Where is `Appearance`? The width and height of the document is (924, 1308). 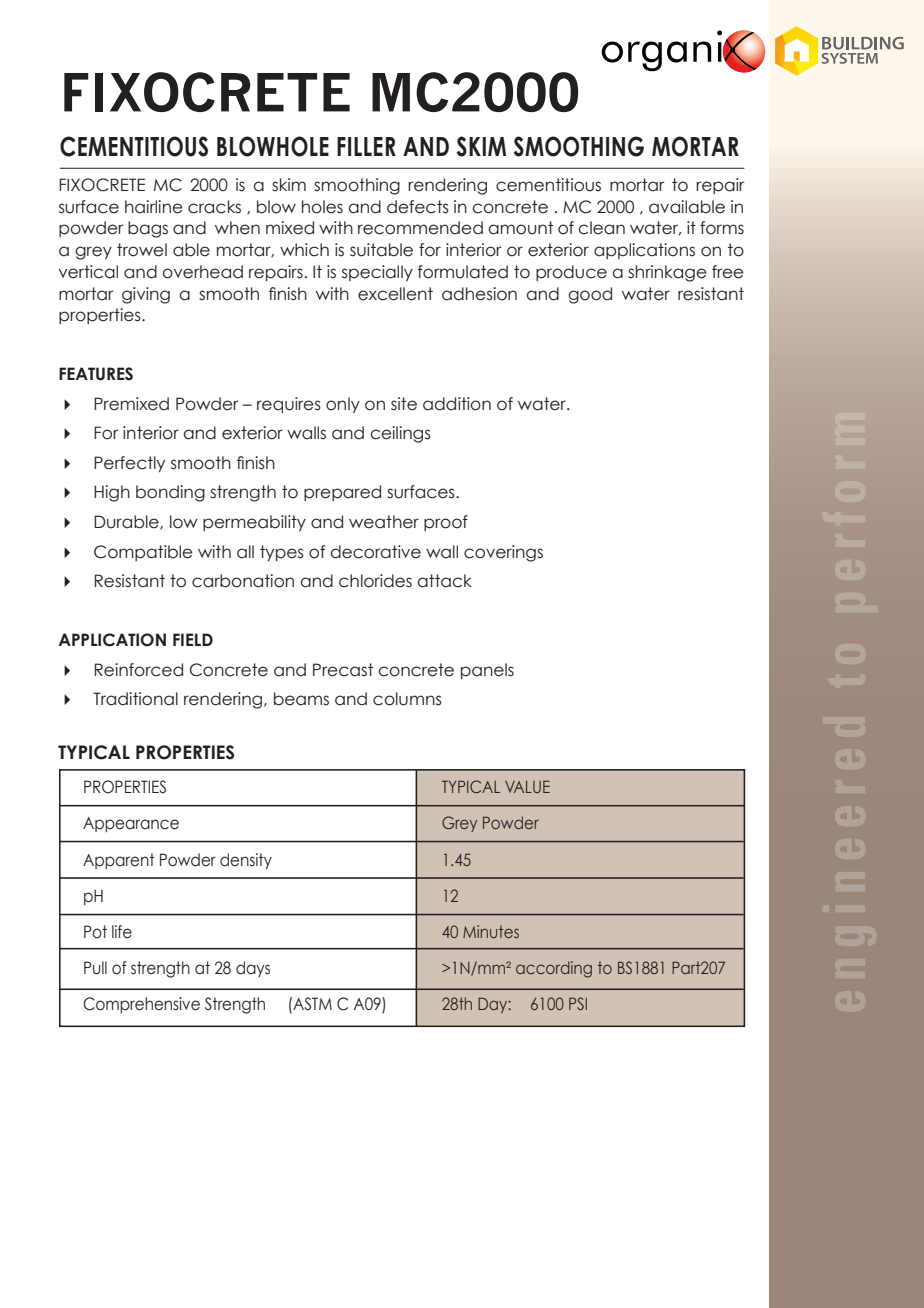 Appearance is located at coordinates (131, 824).
